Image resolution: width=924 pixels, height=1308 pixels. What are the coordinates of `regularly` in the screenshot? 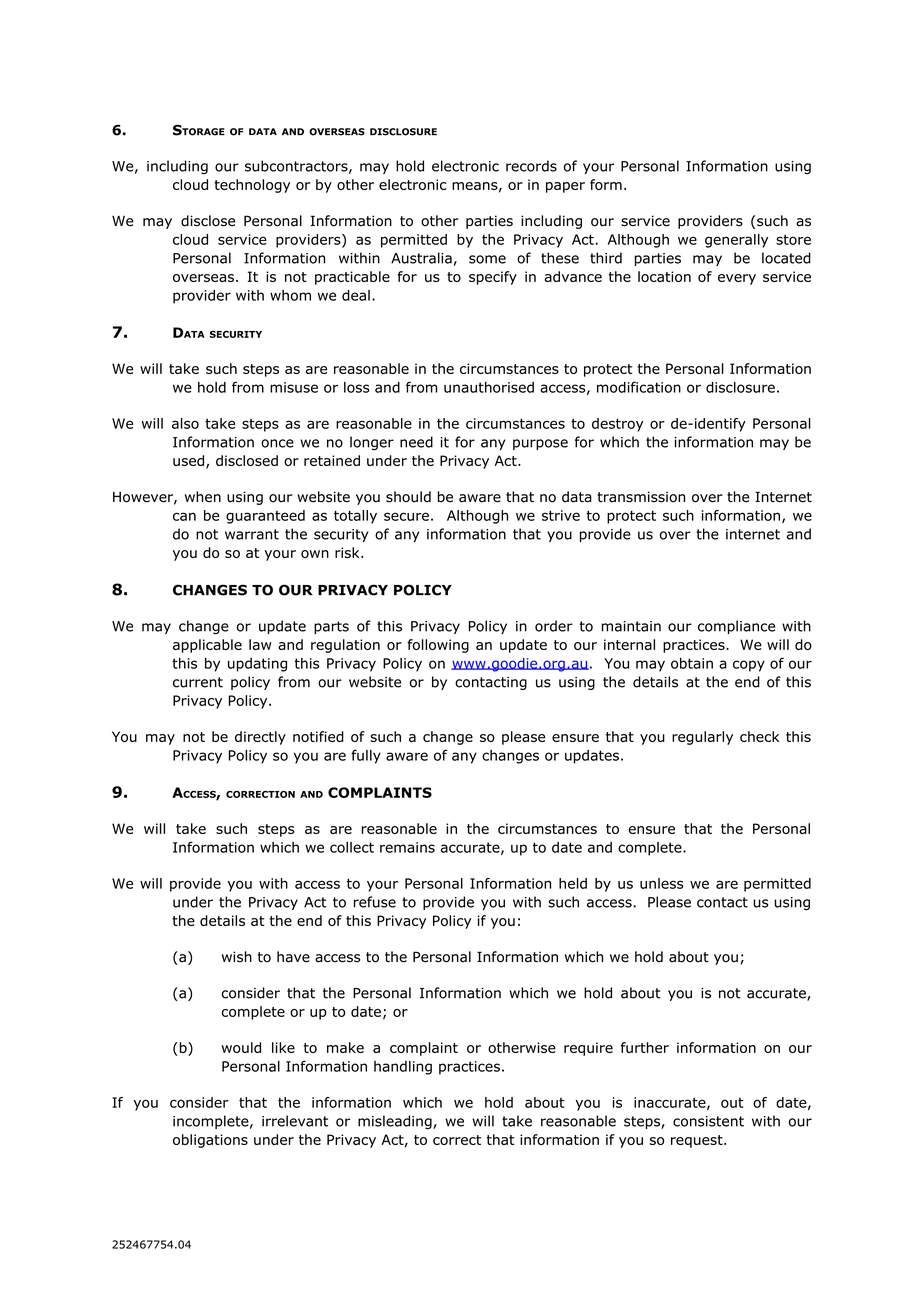 It's located at (702, 738).
